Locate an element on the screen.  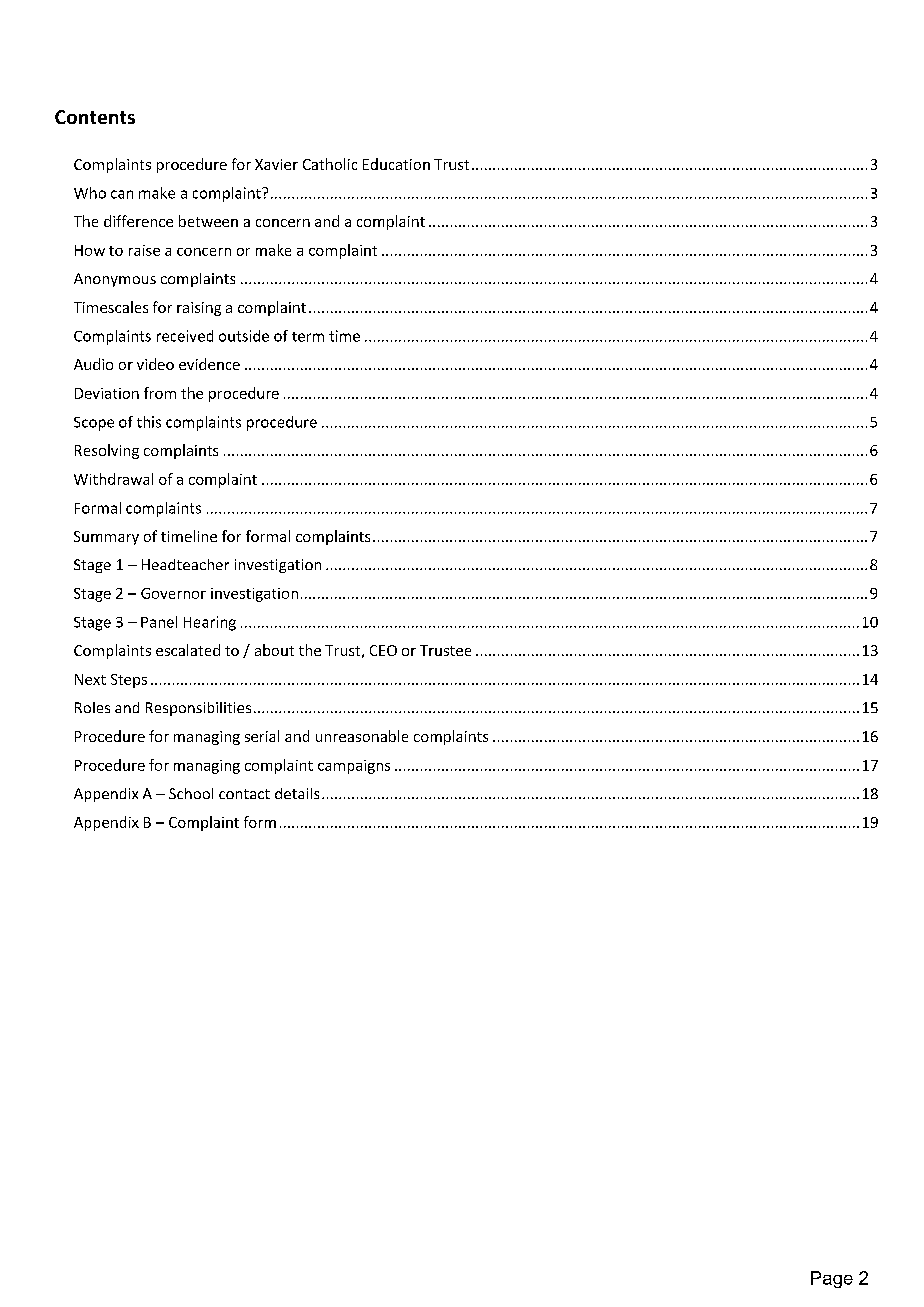
escalated is located at coordinates (188, 650).
